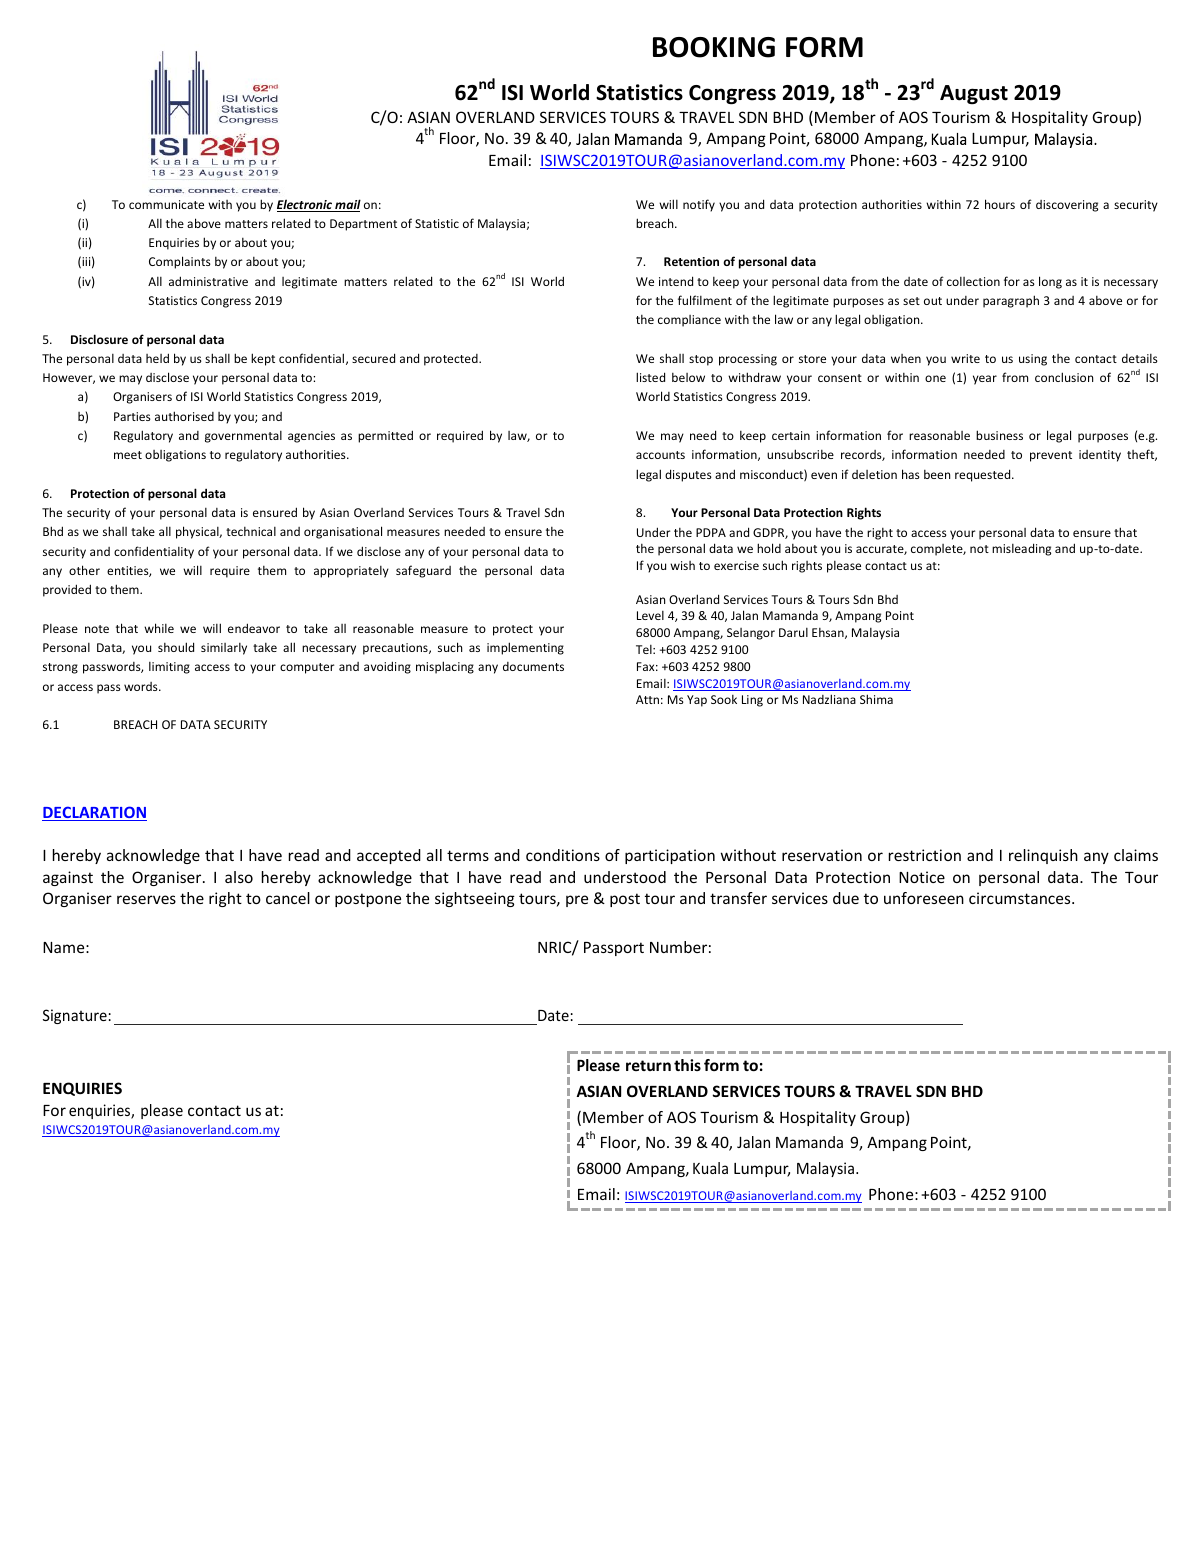 The image size is (1201, 1554). What do you see at coordinates (714, 47) in the image?
I see `BOOKING` at bounding box center [714, 47].
